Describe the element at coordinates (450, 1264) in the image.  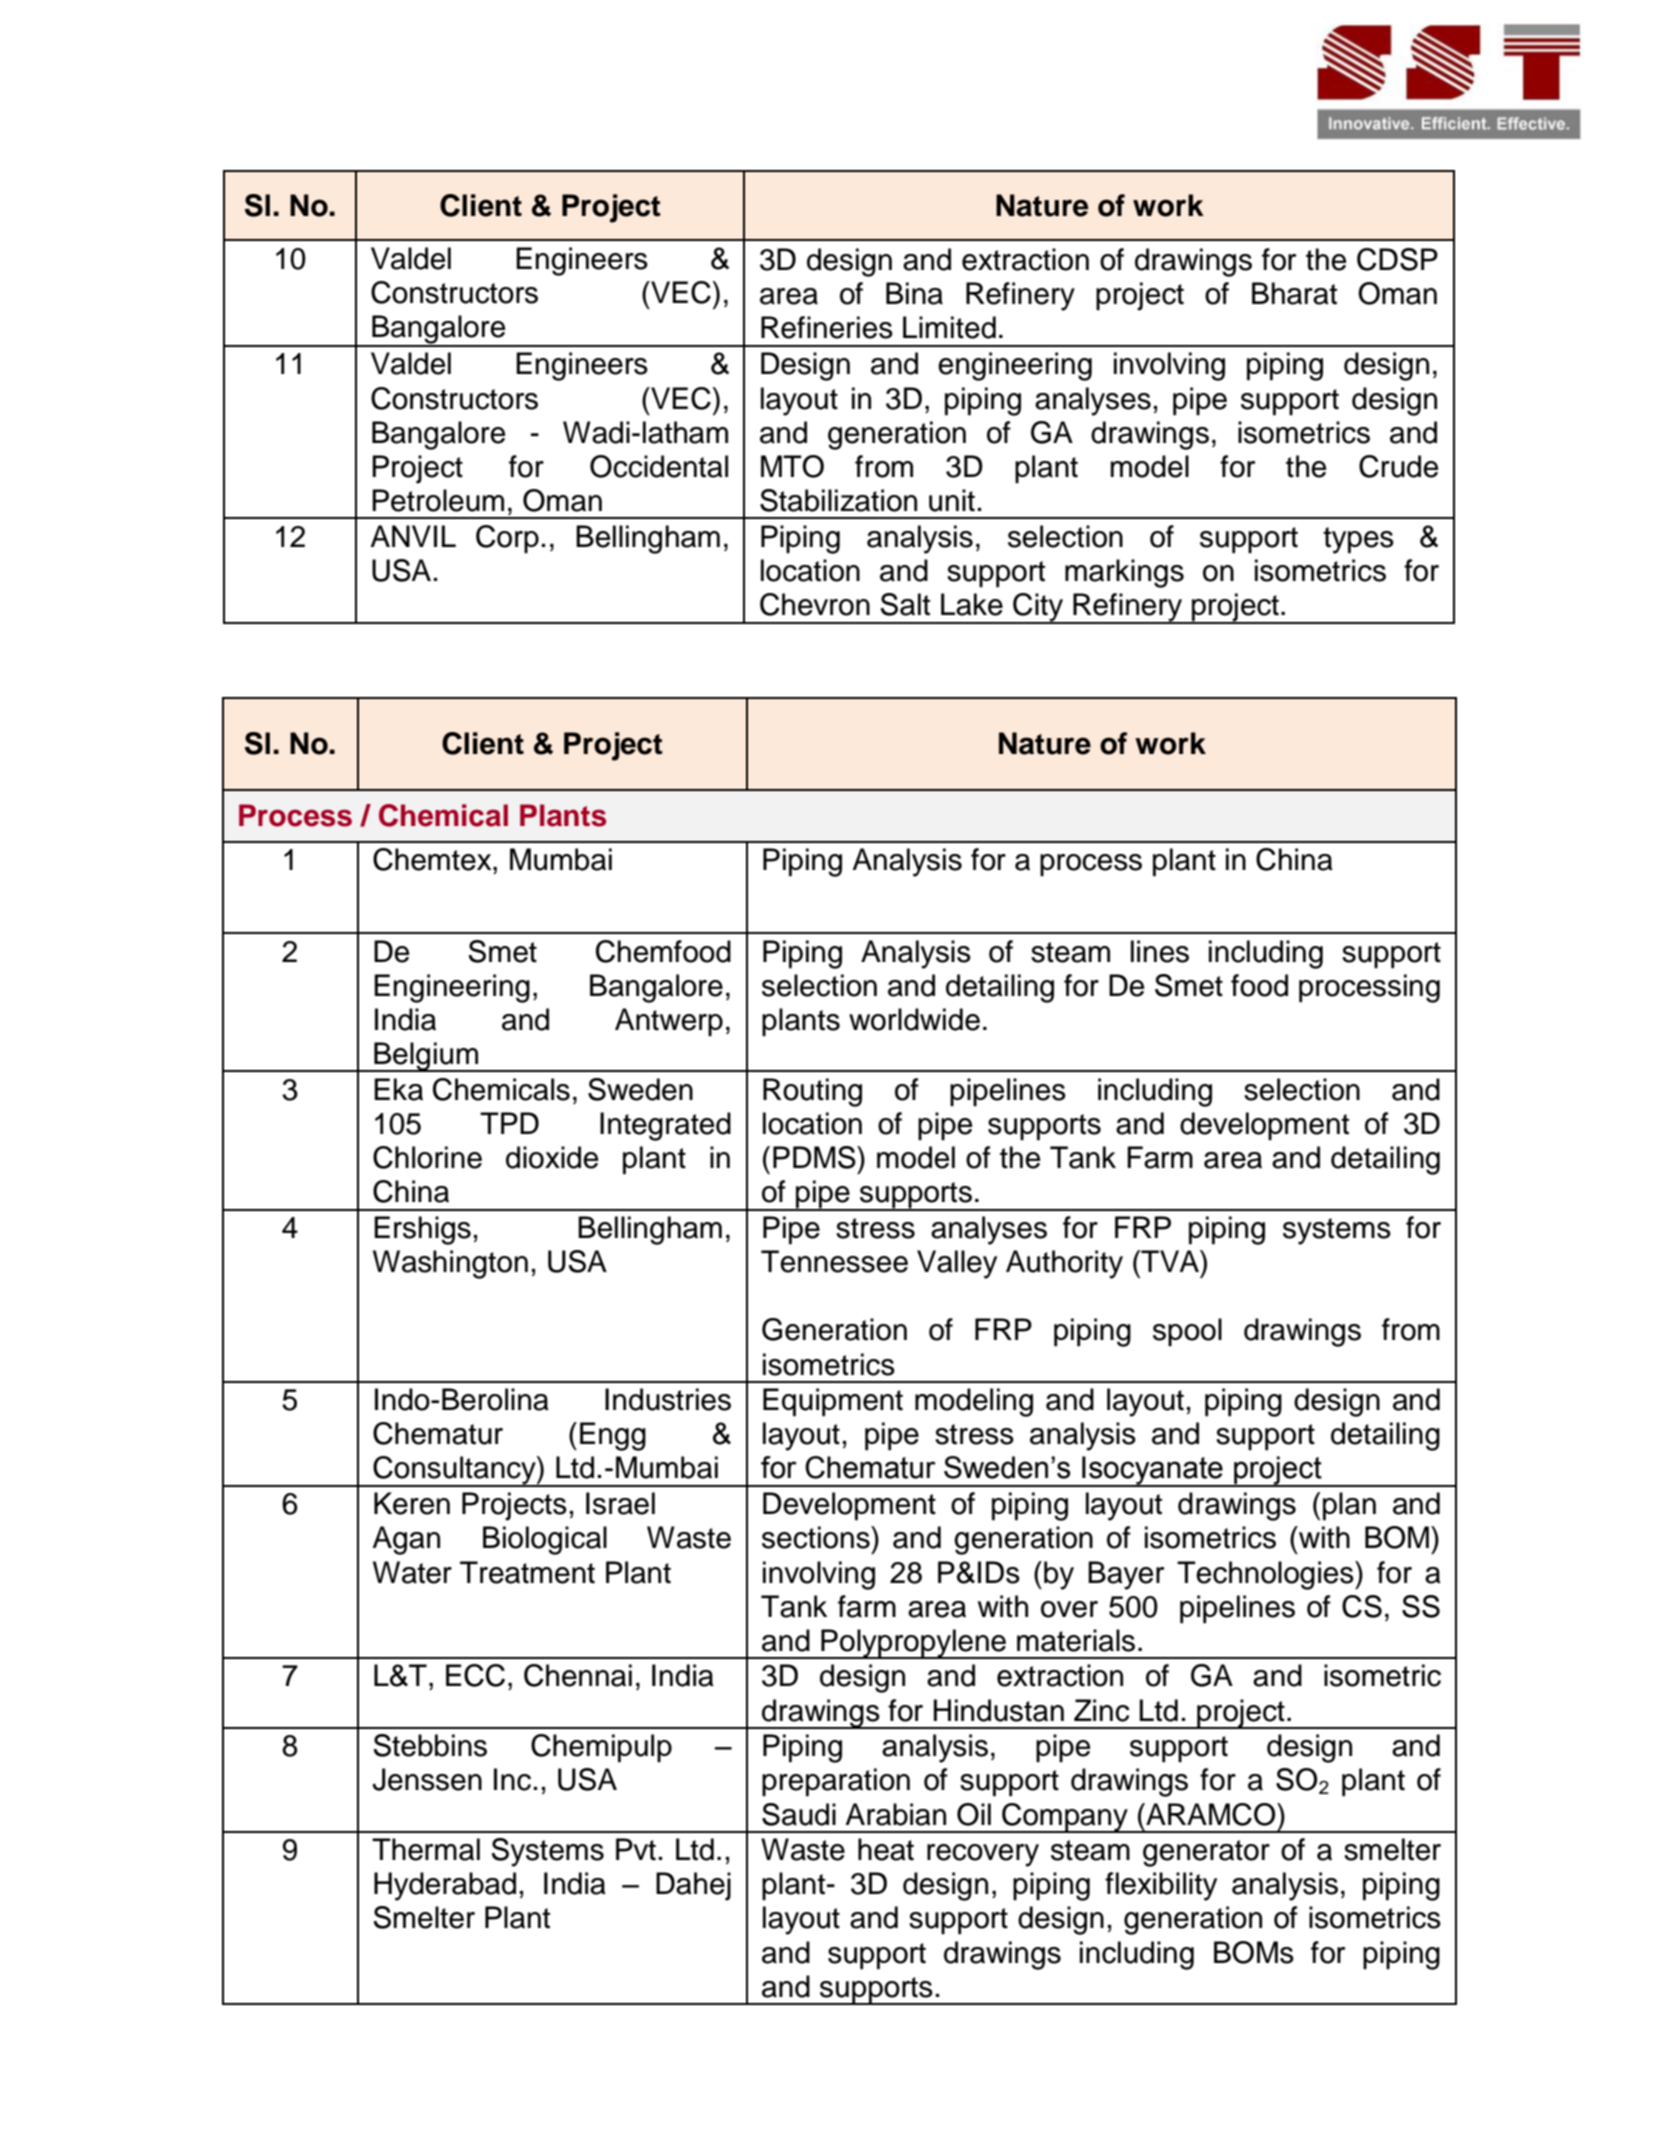
I see `Washington` at that location.
